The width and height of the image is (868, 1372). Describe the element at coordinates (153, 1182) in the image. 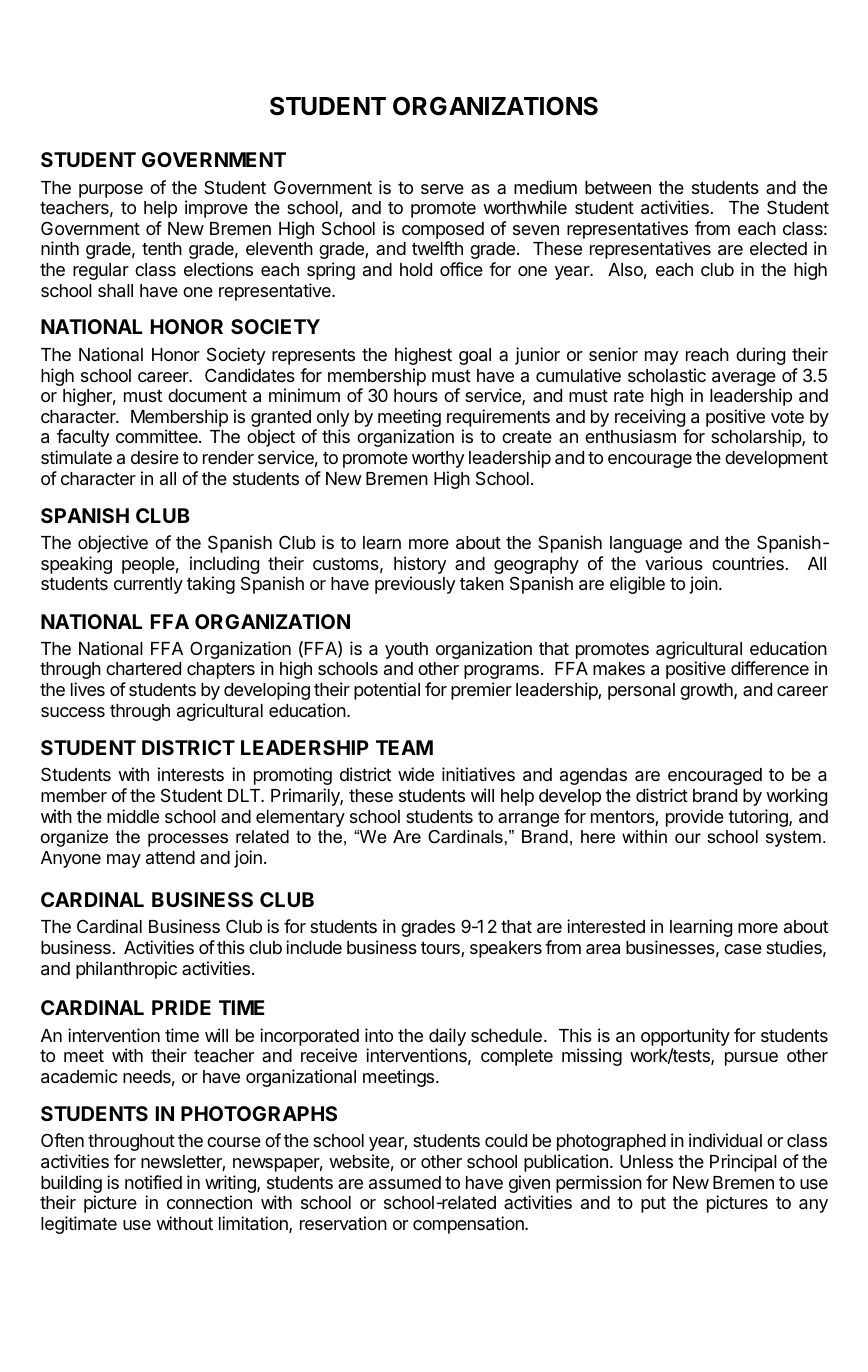

I see `notified` at that location.
